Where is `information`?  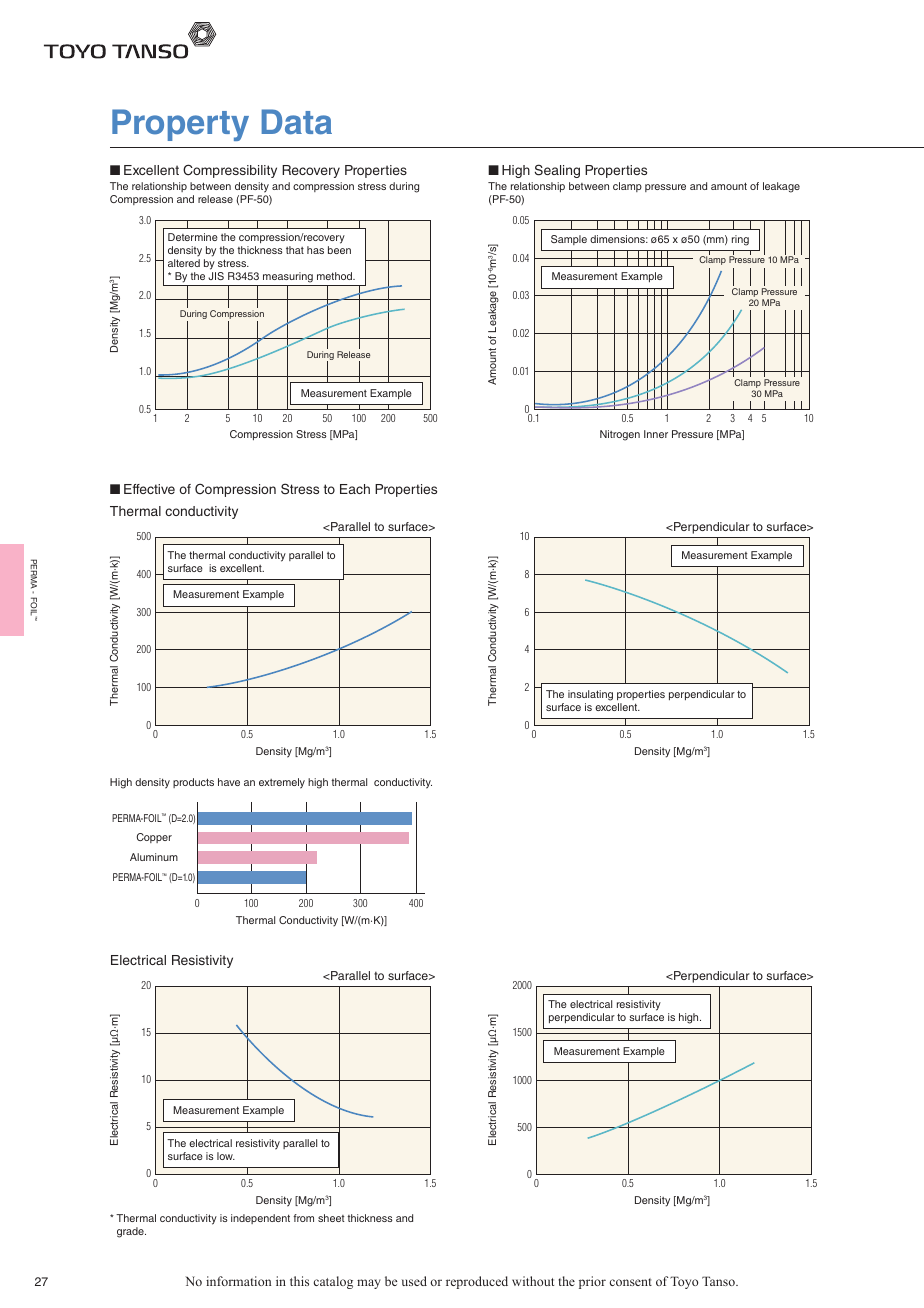 information is located at coordinates (238, 1281).
